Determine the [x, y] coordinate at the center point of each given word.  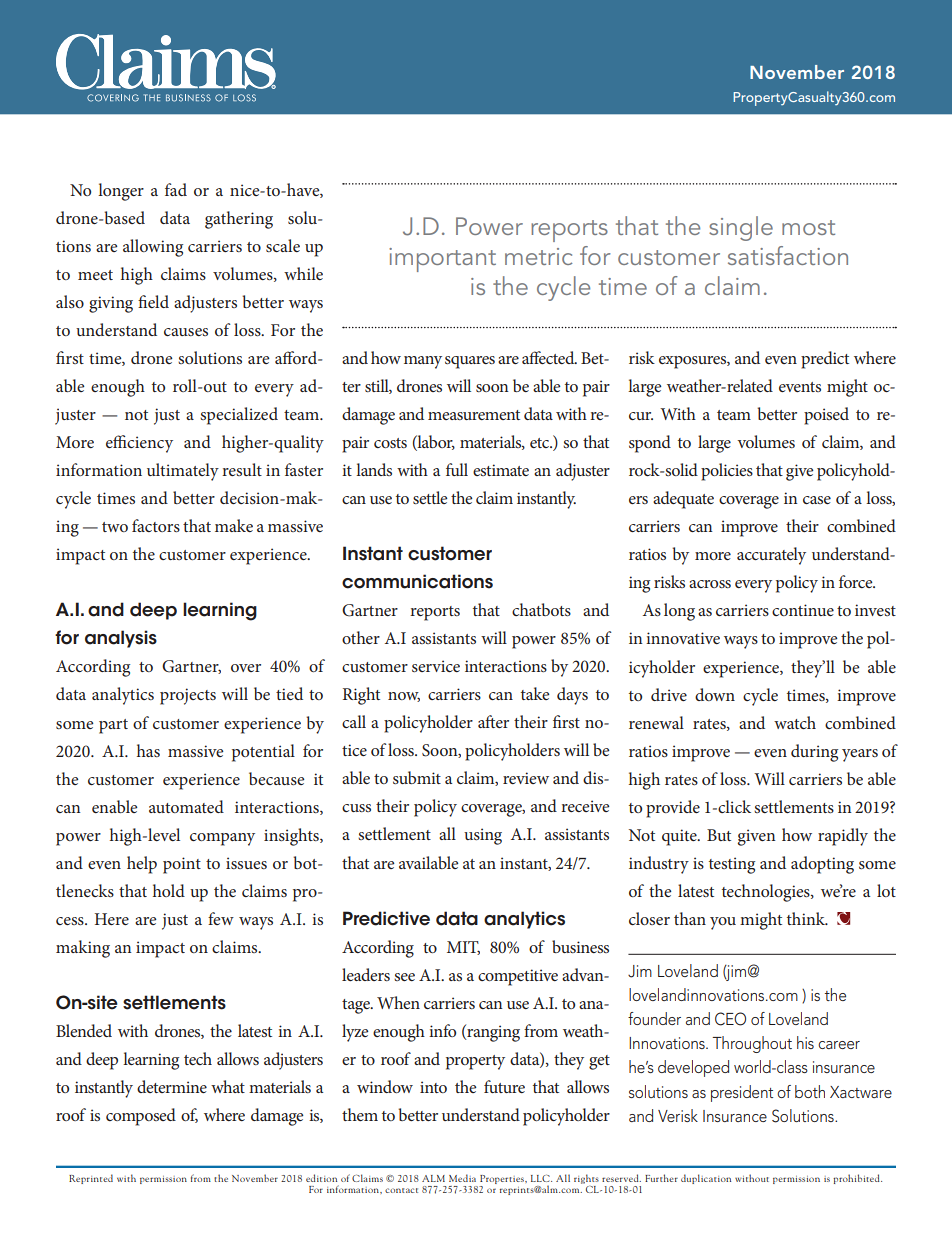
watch [795, 722]
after [493, 721]
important [442, 260]
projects [188, 696]
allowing [153, 248]
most [808, 227]
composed [141, 1117]
